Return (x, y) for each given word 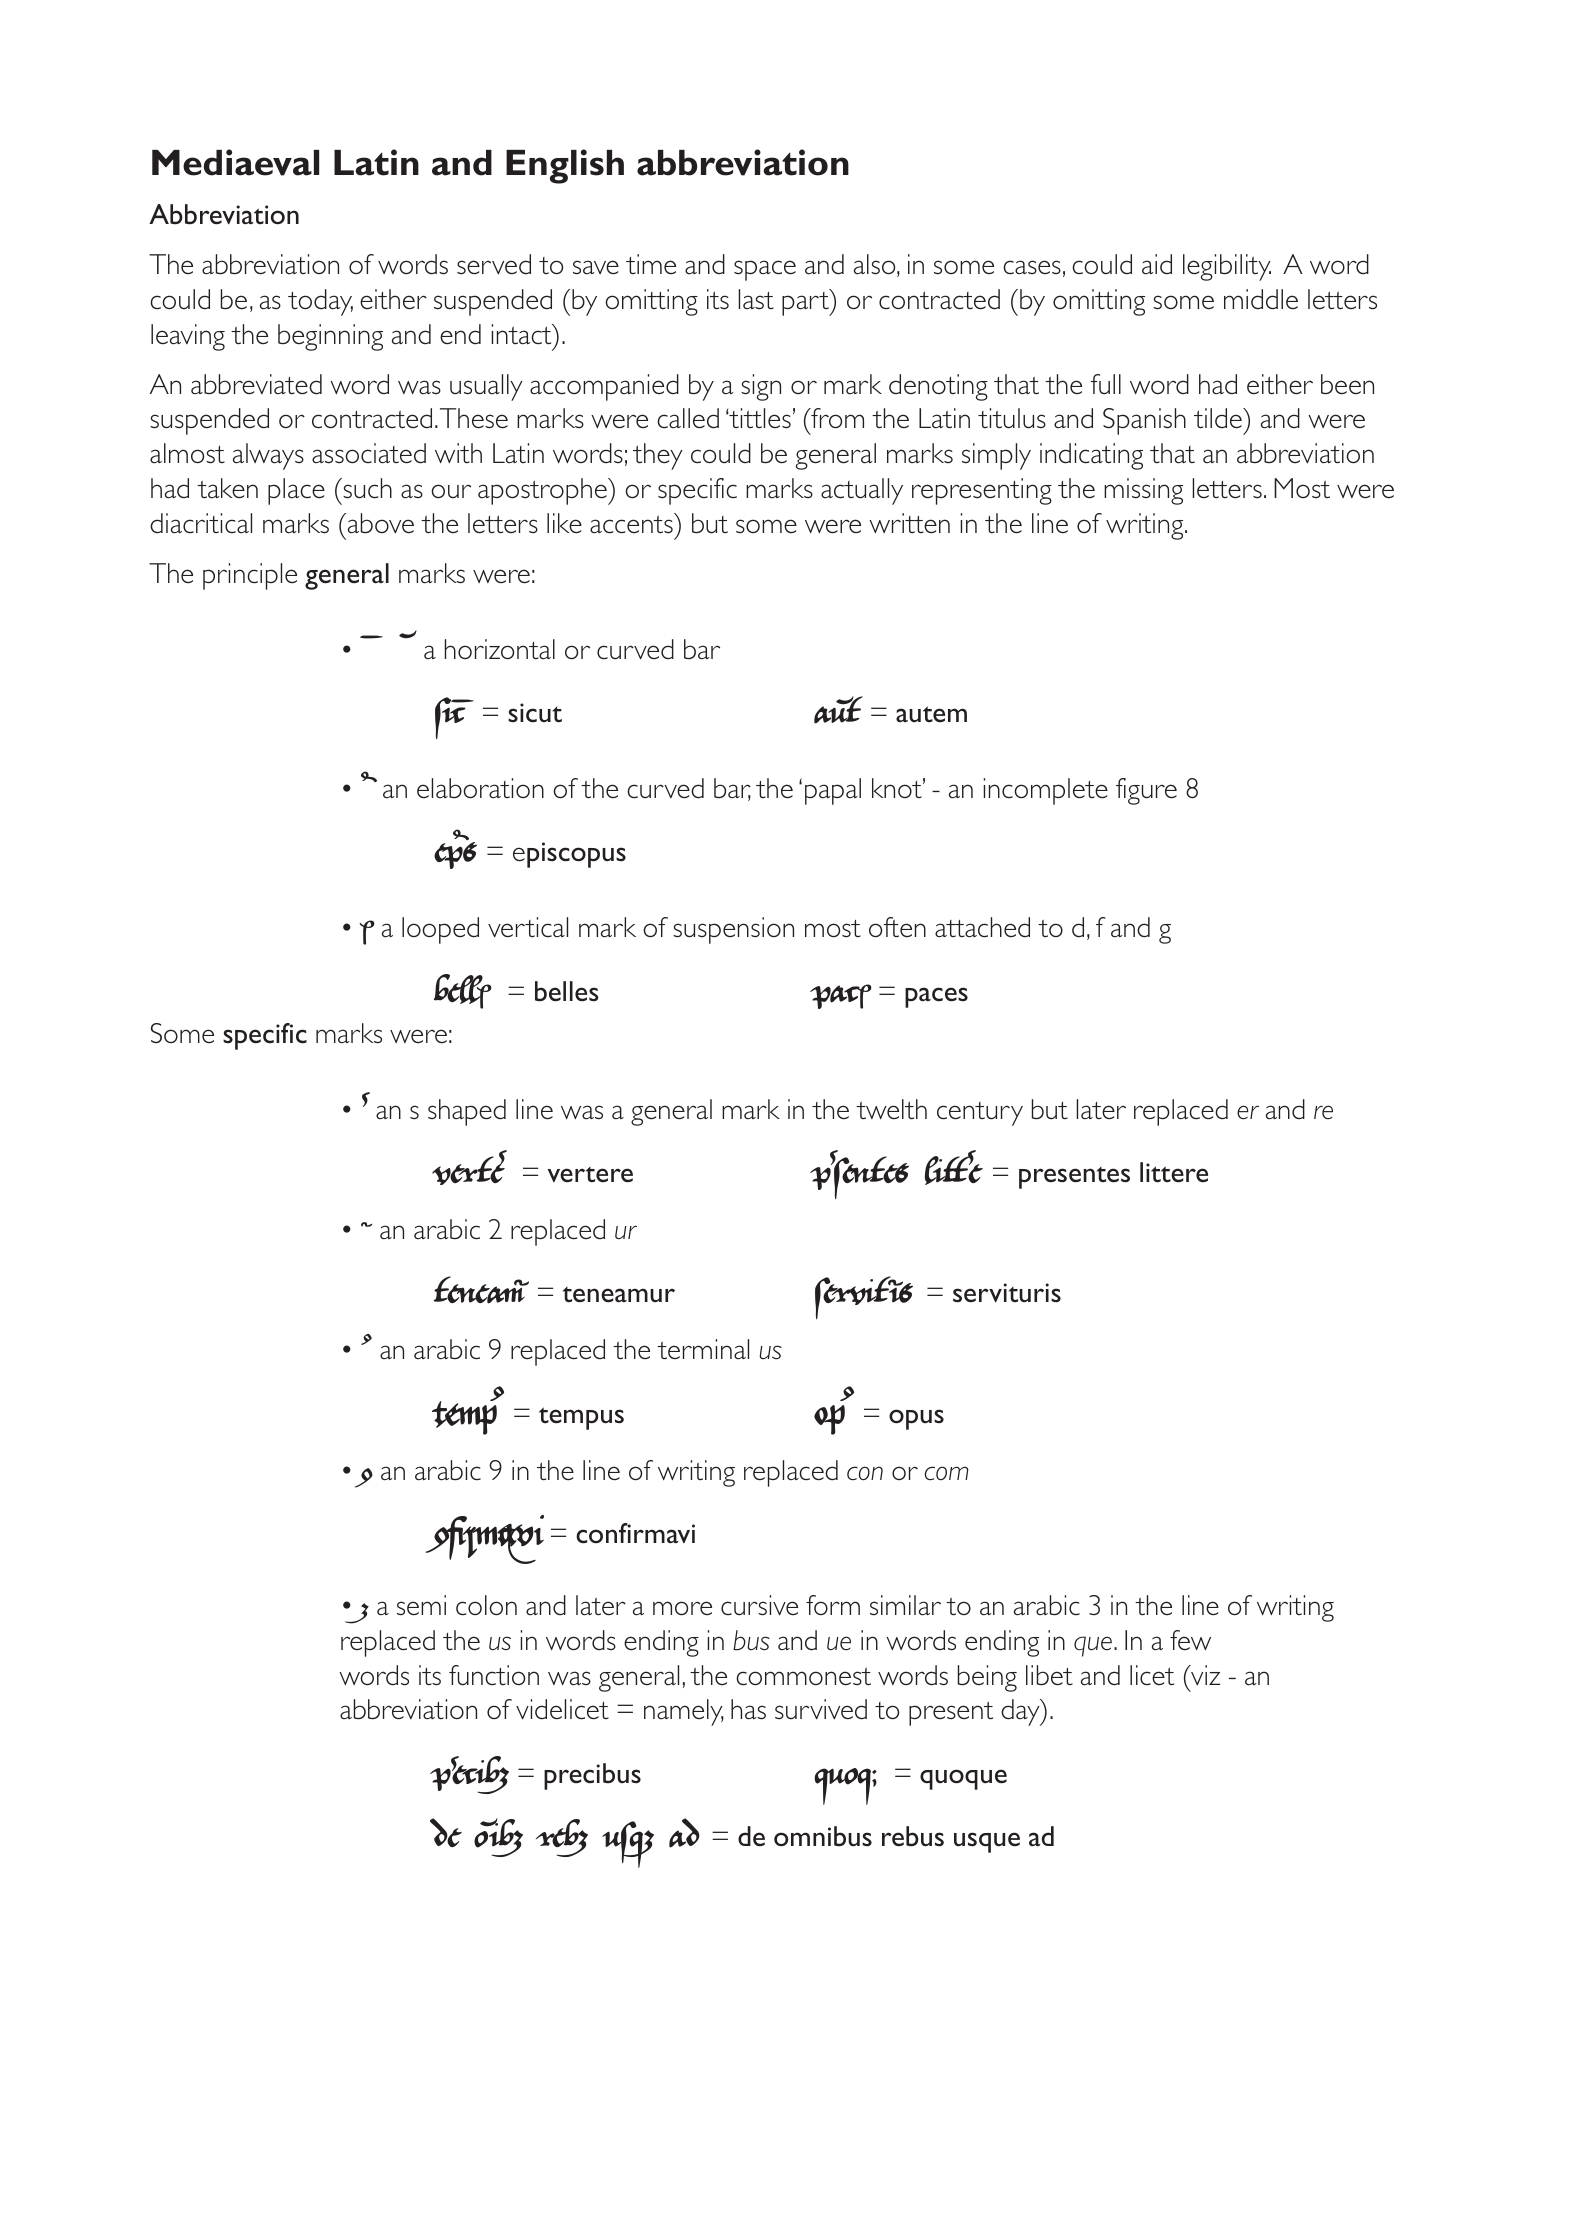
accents (631, 525)
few (1190, 1640)
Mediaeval (235, 162)
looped (440, 930)
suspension (733, 930)
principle (250, 576)
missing (1143, 491)
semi (421, 1605)
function (494, 1675)
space (765, 270)
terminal (703, 1349)
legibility (1227, 267)
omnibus (823, 1836)
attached (982, 927)
